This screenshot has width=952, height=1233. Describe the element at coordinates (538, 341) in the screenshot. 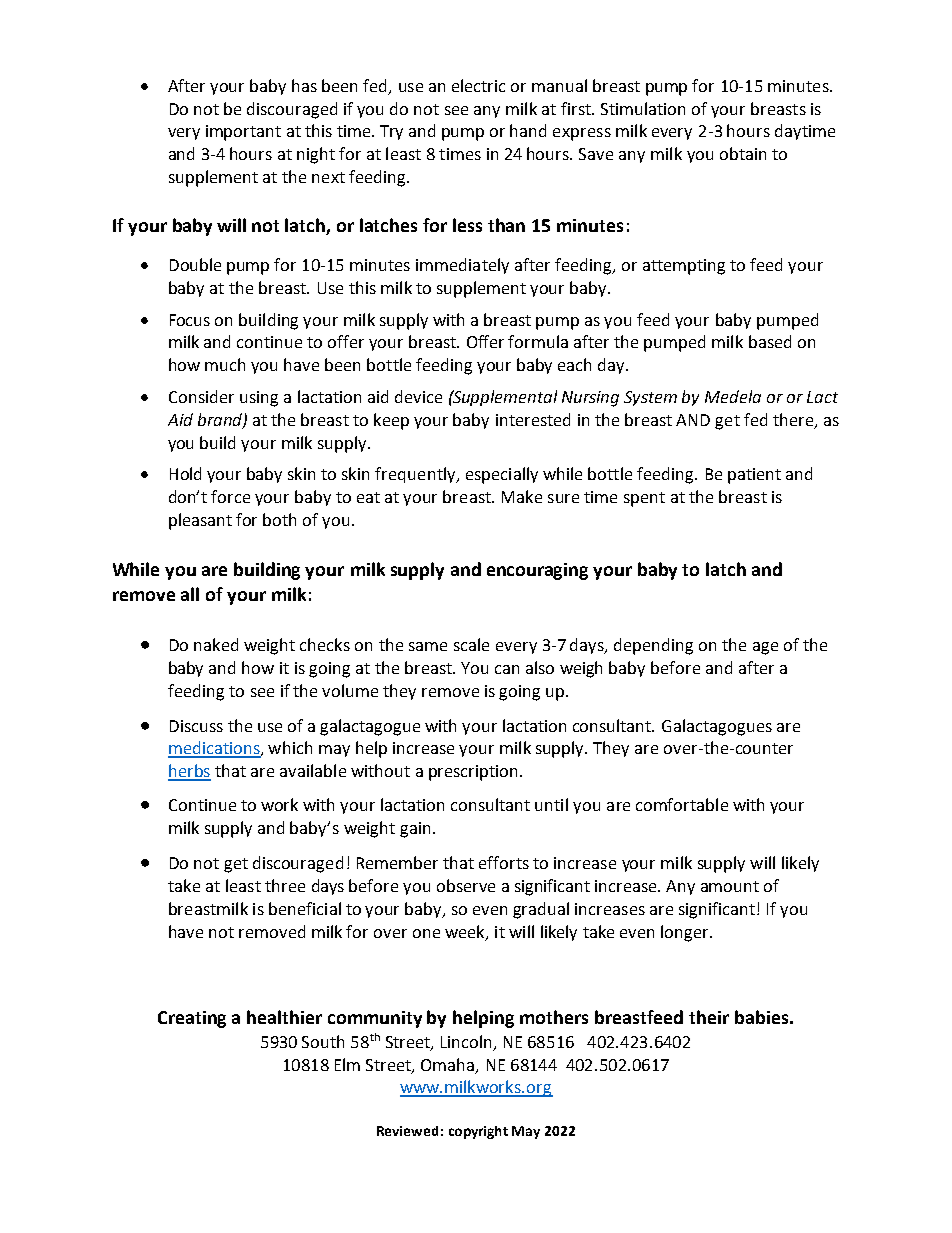

I see `formula` at that location.
